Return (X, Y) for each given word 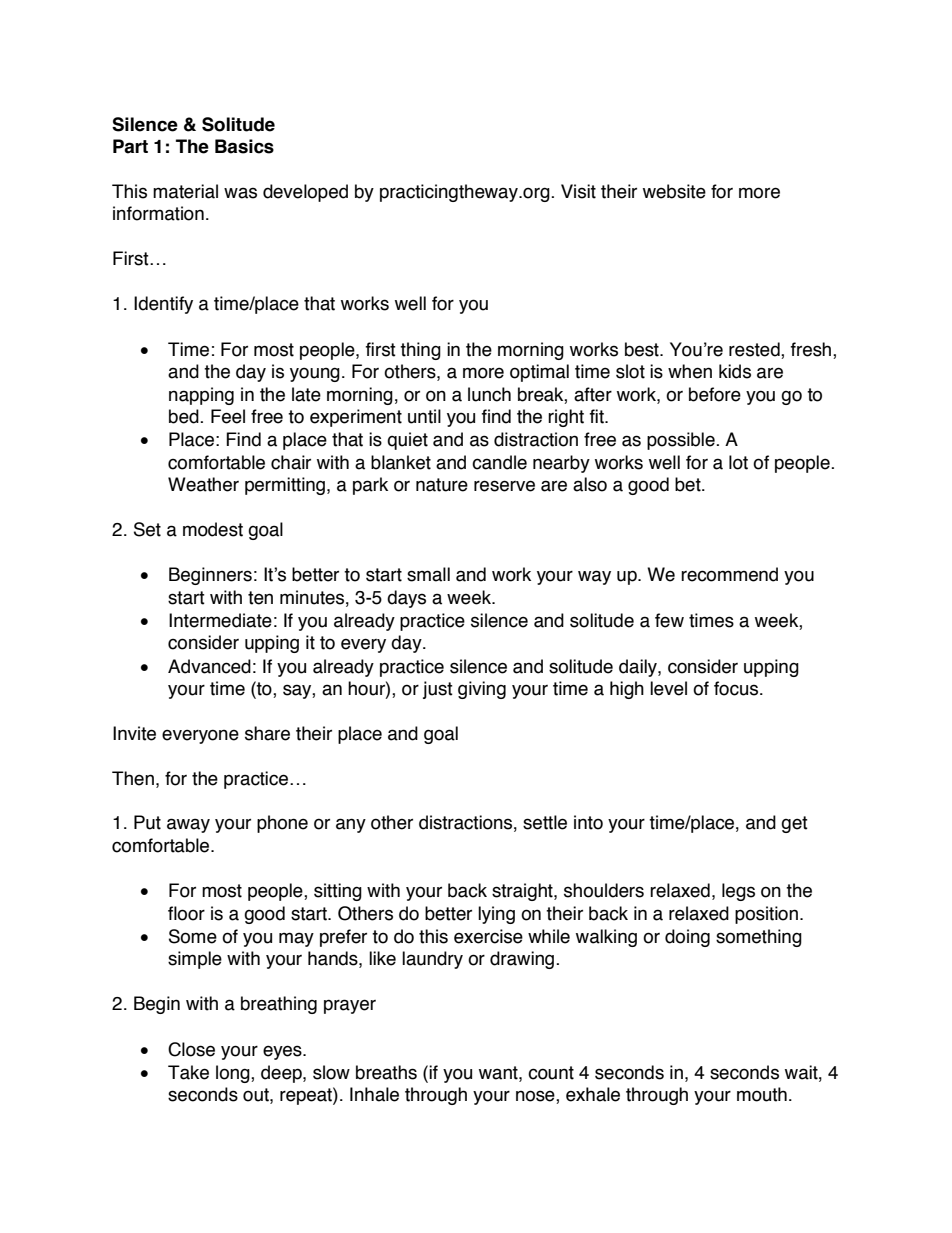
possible (682, 441)
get (794, 824)
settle (545, 822)
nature (442, 485)
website (674, 191)
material (185, 191)
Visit (578, 191)
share (267, 733)
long (234, 1074)
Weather (203, 484)
